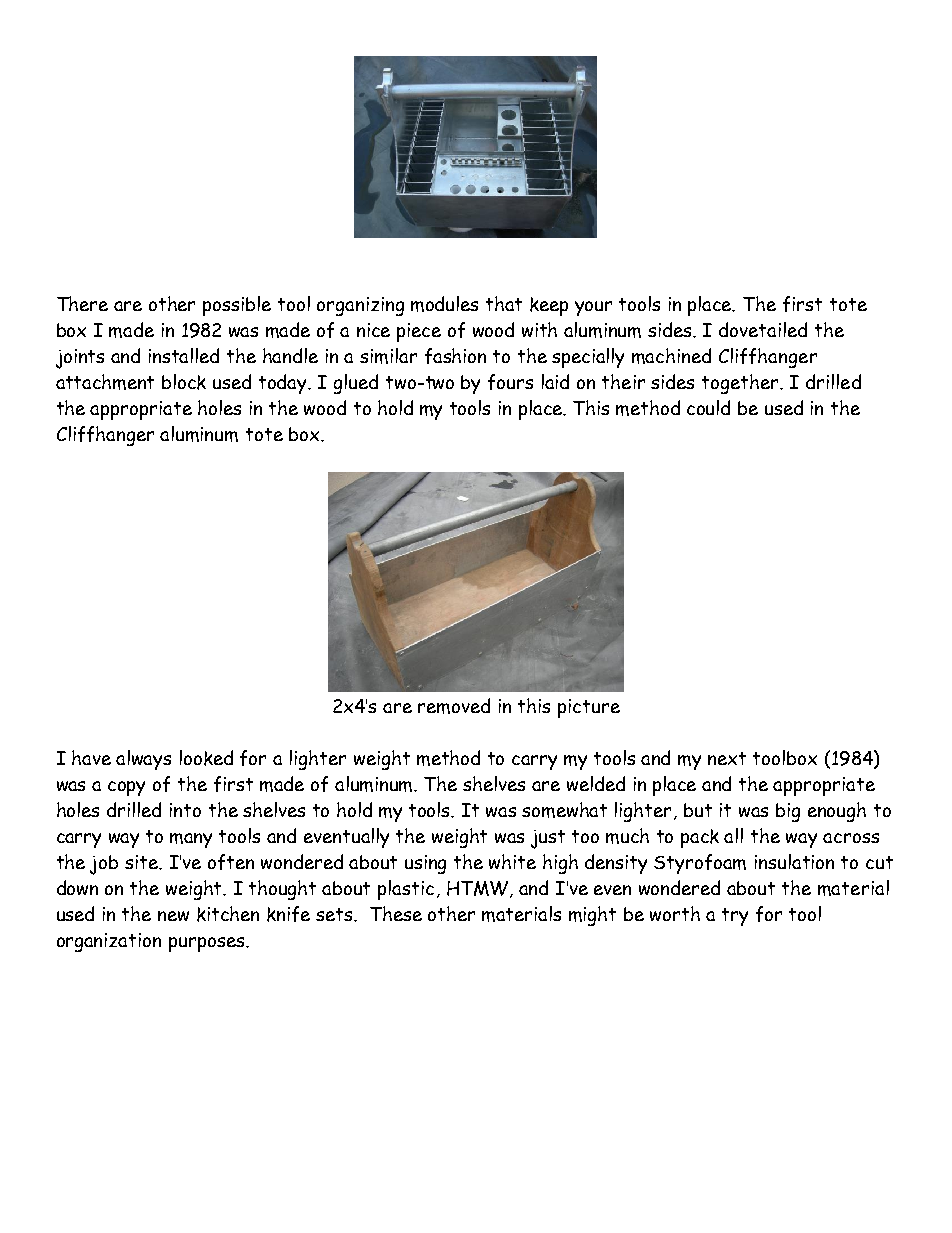 Image resolution: width=952 pixels, height=1233 pixels. Describe the element at coordinates (206, 758) in the image. I see `looked` at that location.
